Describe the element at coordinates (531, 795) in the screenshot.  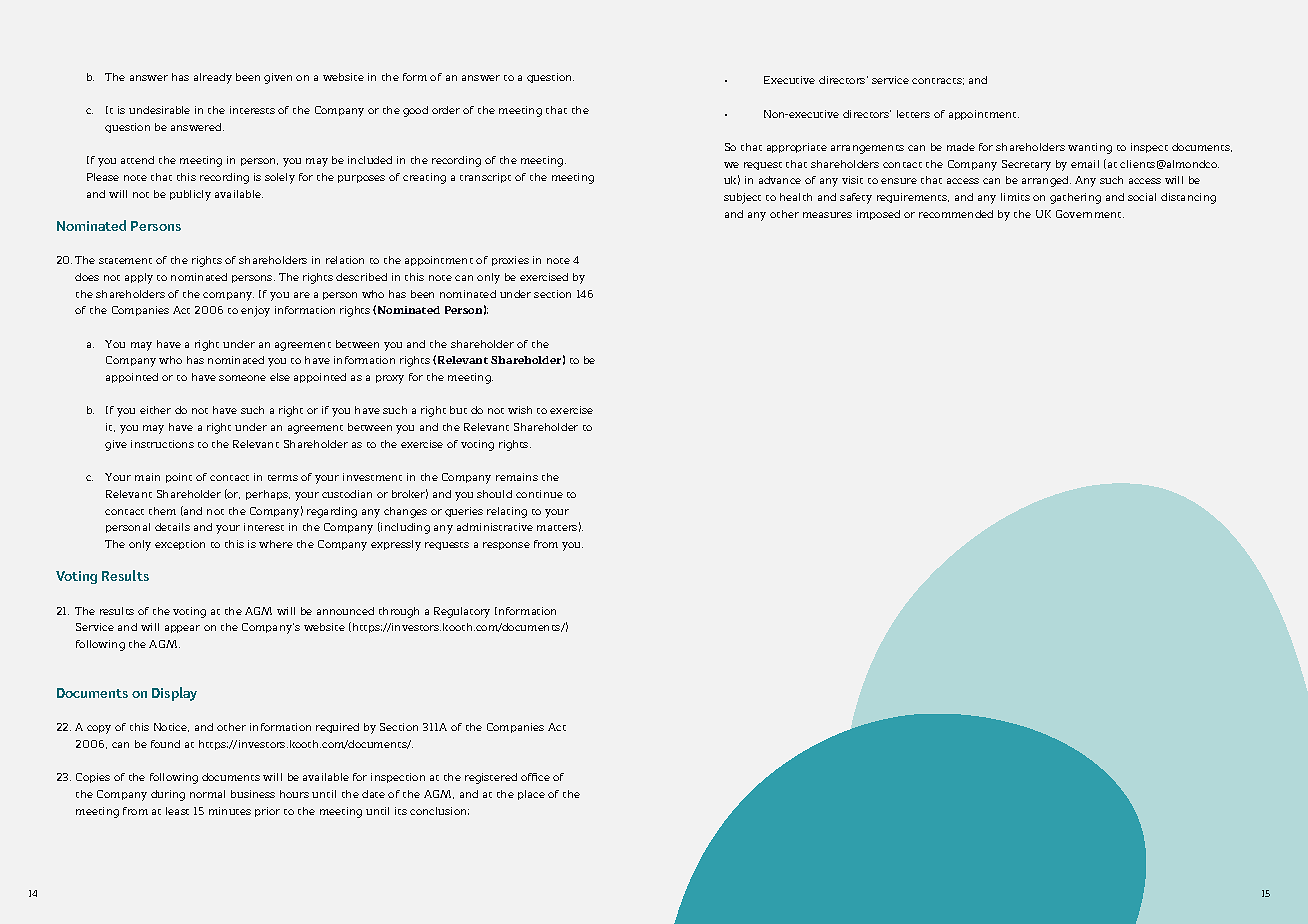
I see `place` at that location.
